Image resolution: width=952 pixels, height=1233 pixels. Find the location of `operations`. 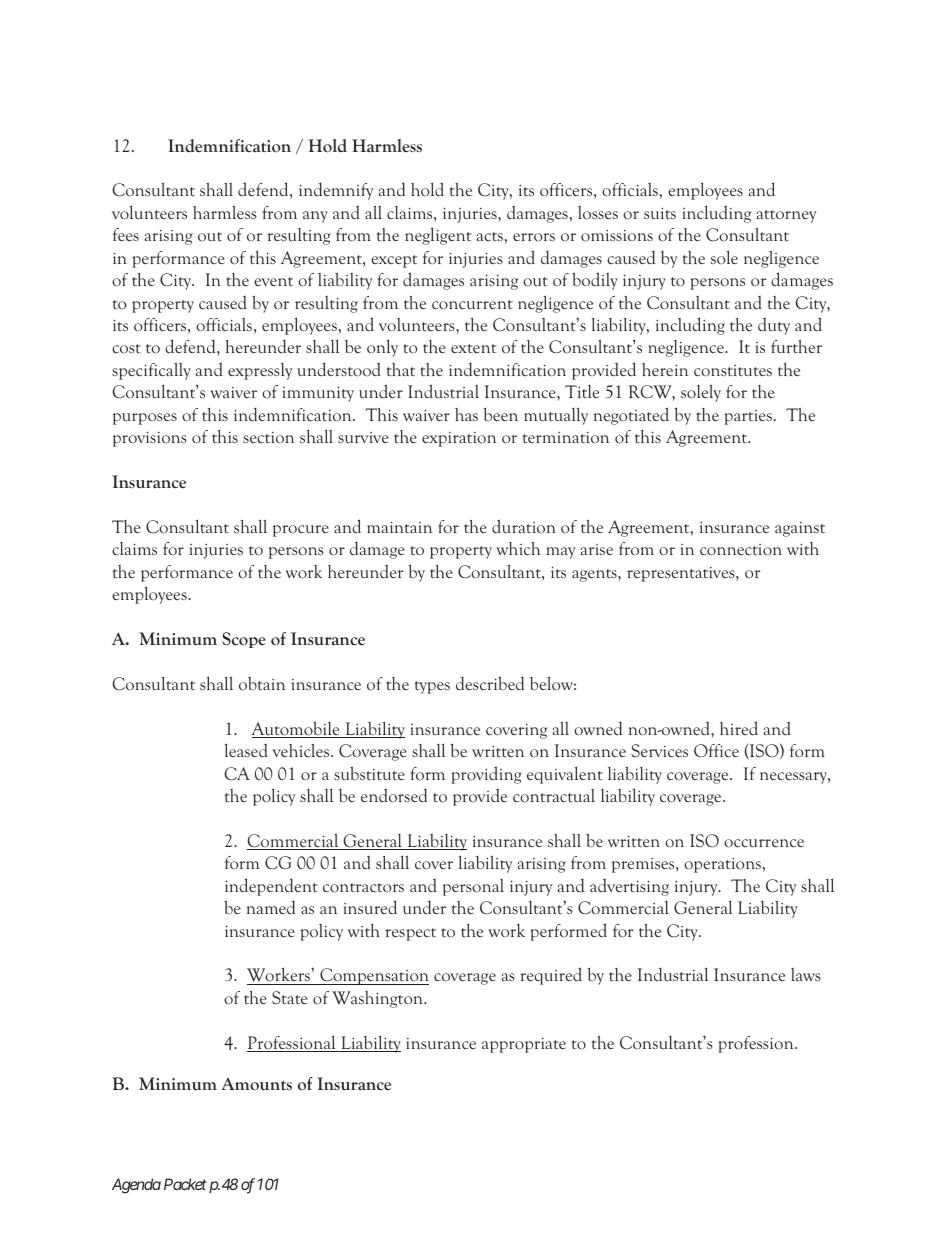

operations is located at coordinates (722, 865).
